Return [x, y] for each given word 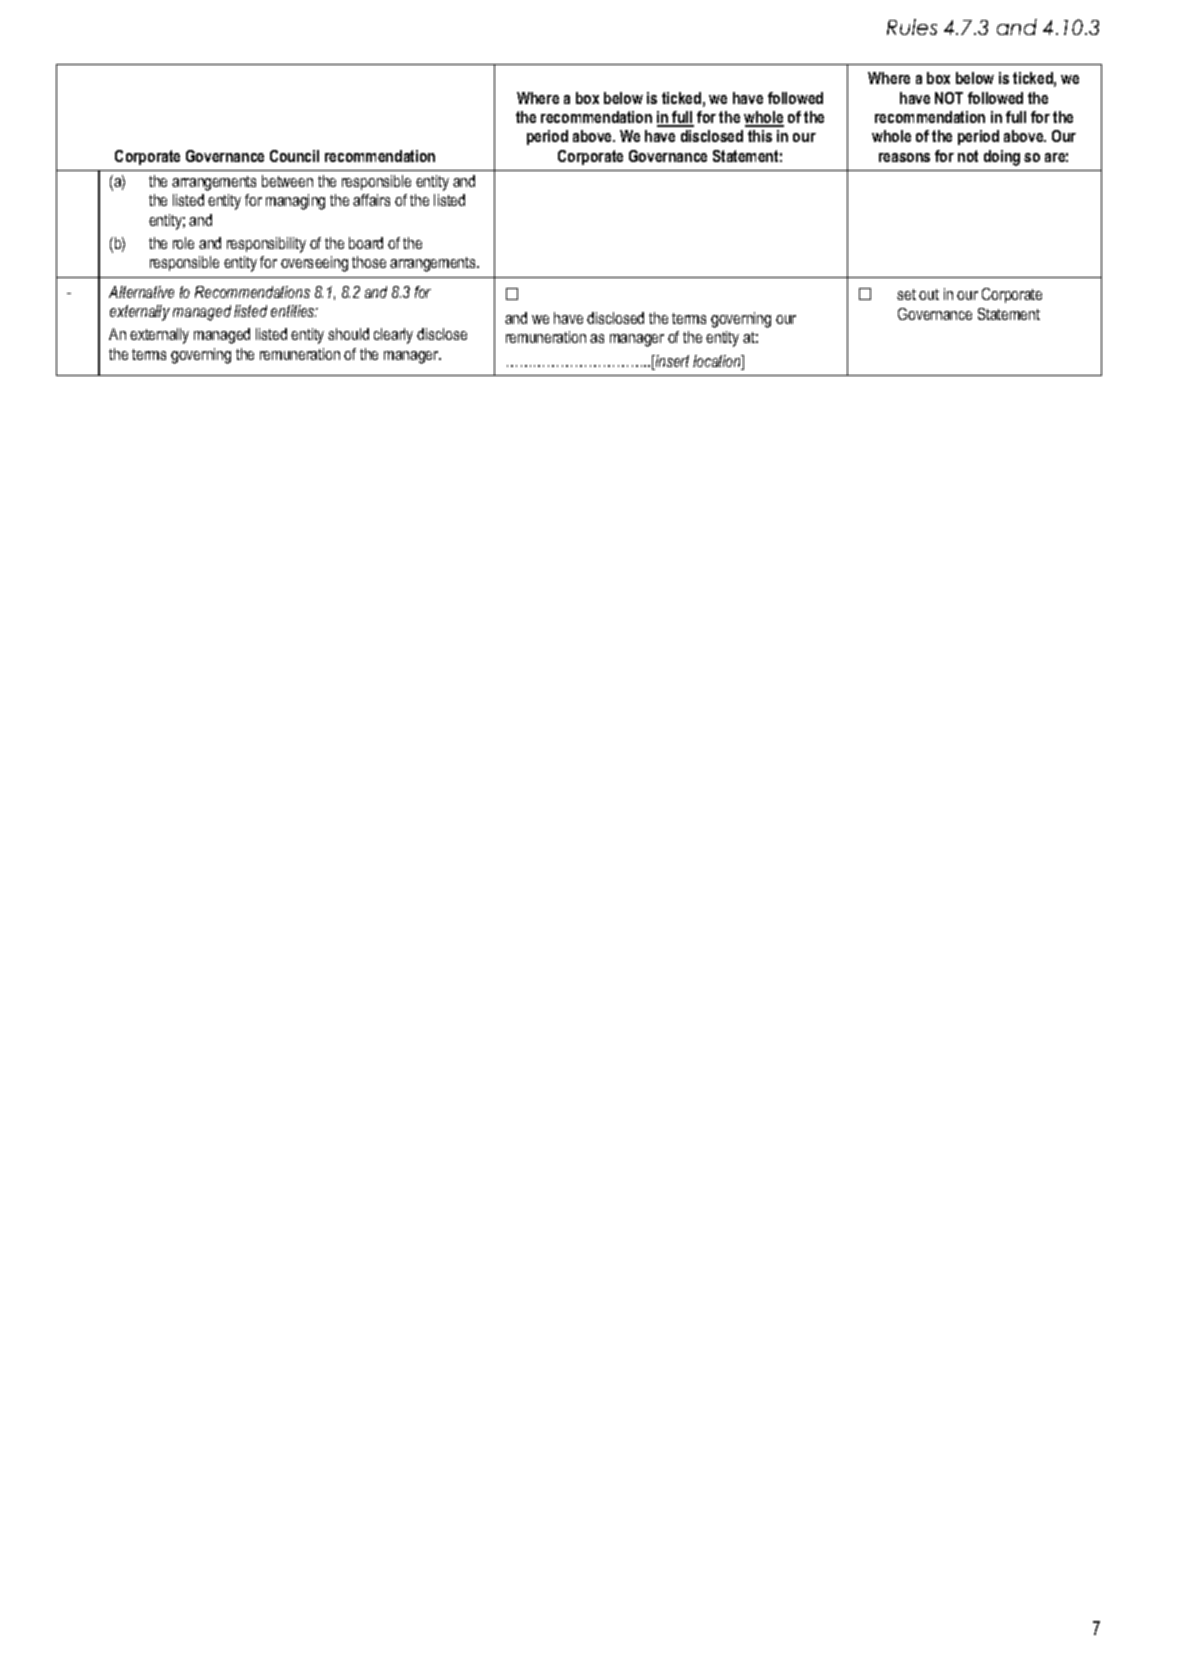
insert [671, 362]
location [718, 362]
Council [294, 156]
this [760, 136]
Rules [912, 27]
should [348, 334]
